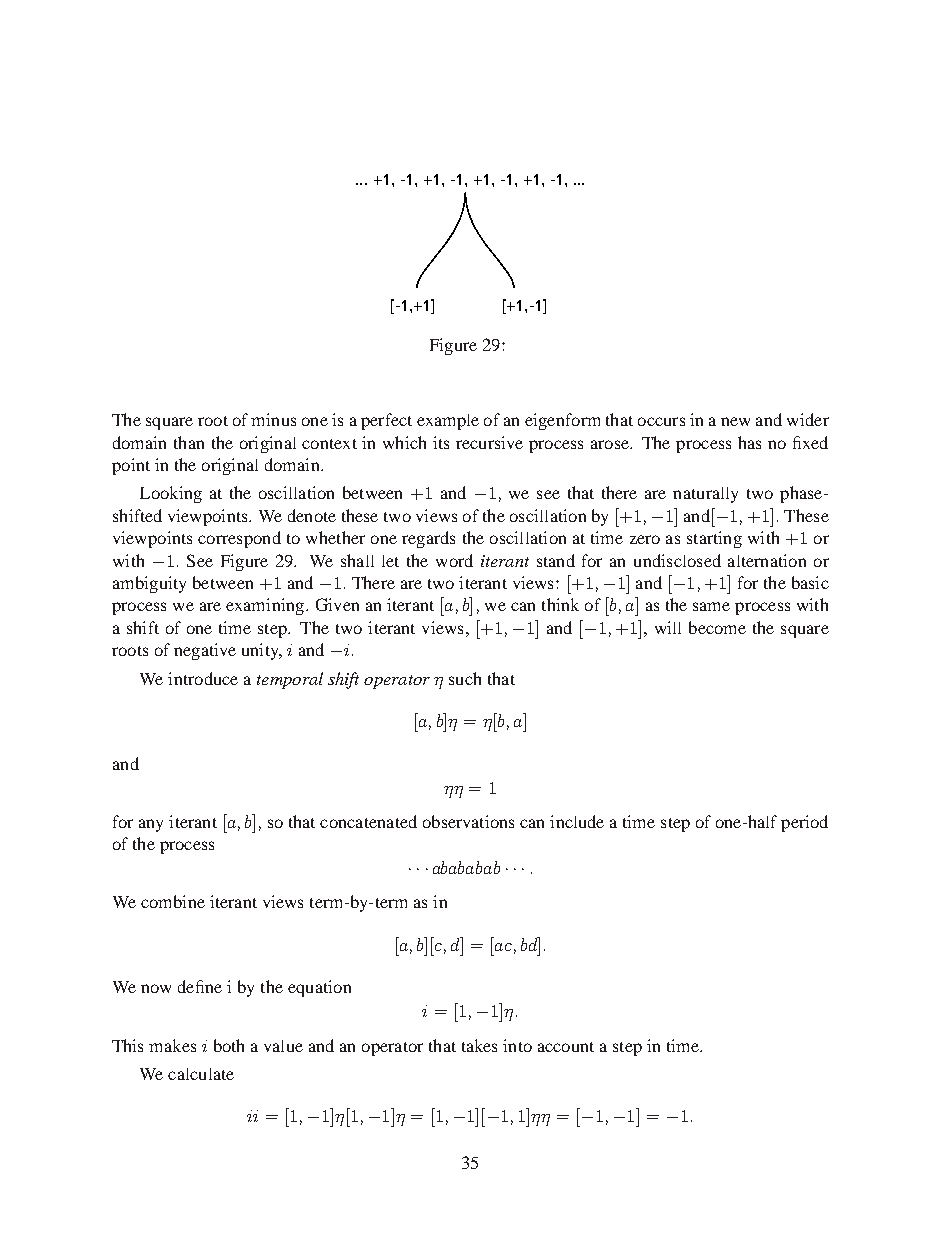 Image resolution: width=952 pixels, height=1233 pixels. Describe the element at coordinates (189, 442) in the document. I see `than` at that location.
